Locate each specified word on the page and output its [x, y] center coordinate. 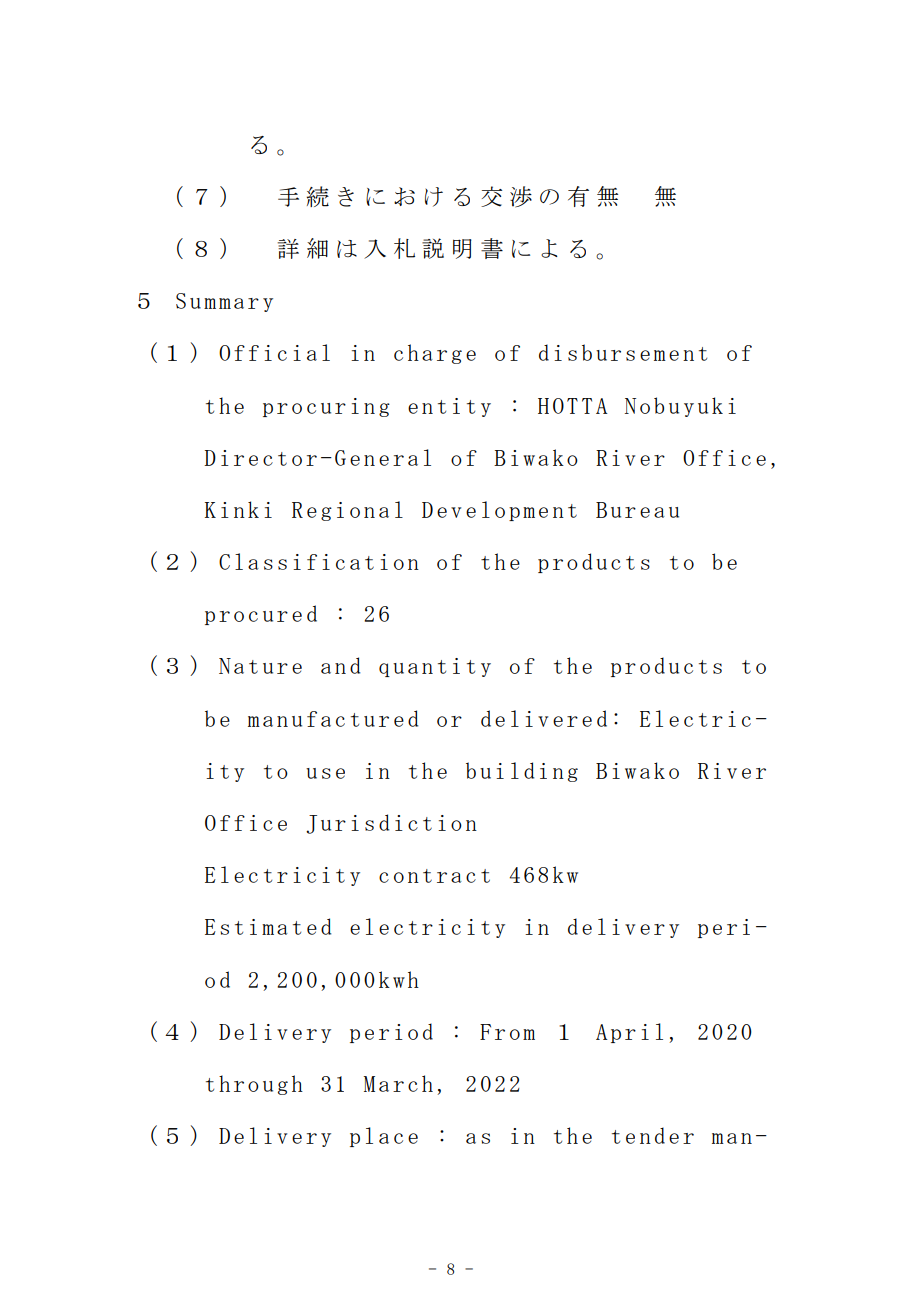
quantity [435, 667]
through [254, 1085]
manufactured [333, 718]
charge [435, 354]
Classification [319, 561]
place [384, 1137]
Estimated [268, 926]
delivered [544, 718]
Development [499, 511]
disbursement [623, 352]
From [507, 1032]
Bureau [637, 510]
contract [434, 876]
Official [274, 352]
